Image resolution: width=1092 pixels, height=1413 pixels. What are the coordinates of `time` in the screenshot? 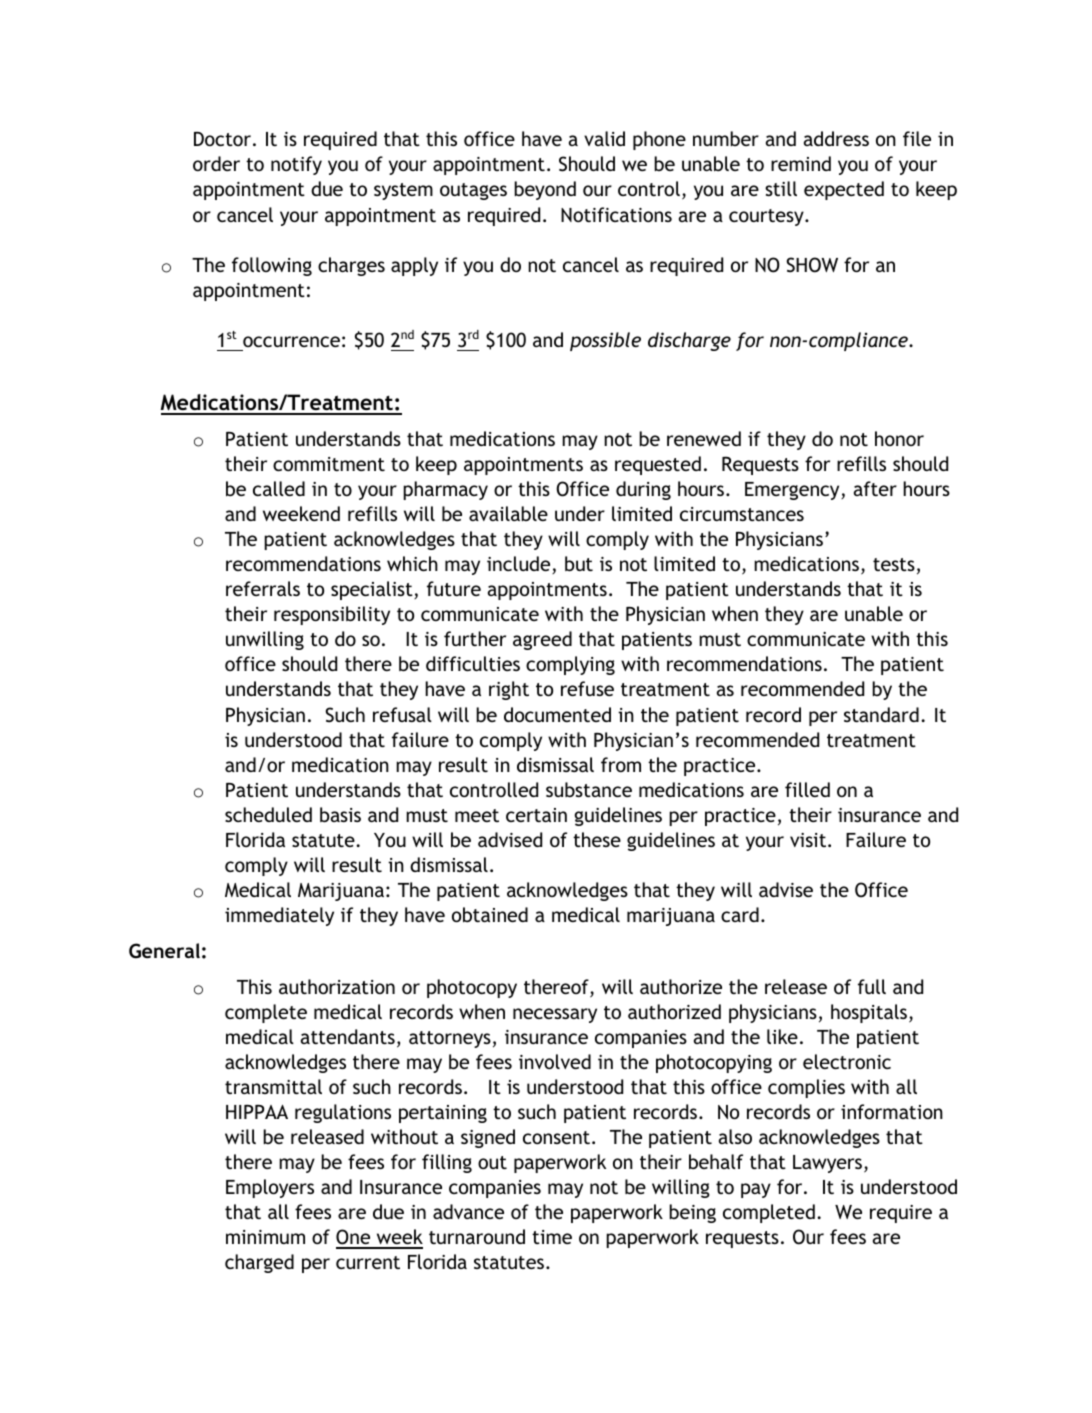 It's located at (552, 1237).
